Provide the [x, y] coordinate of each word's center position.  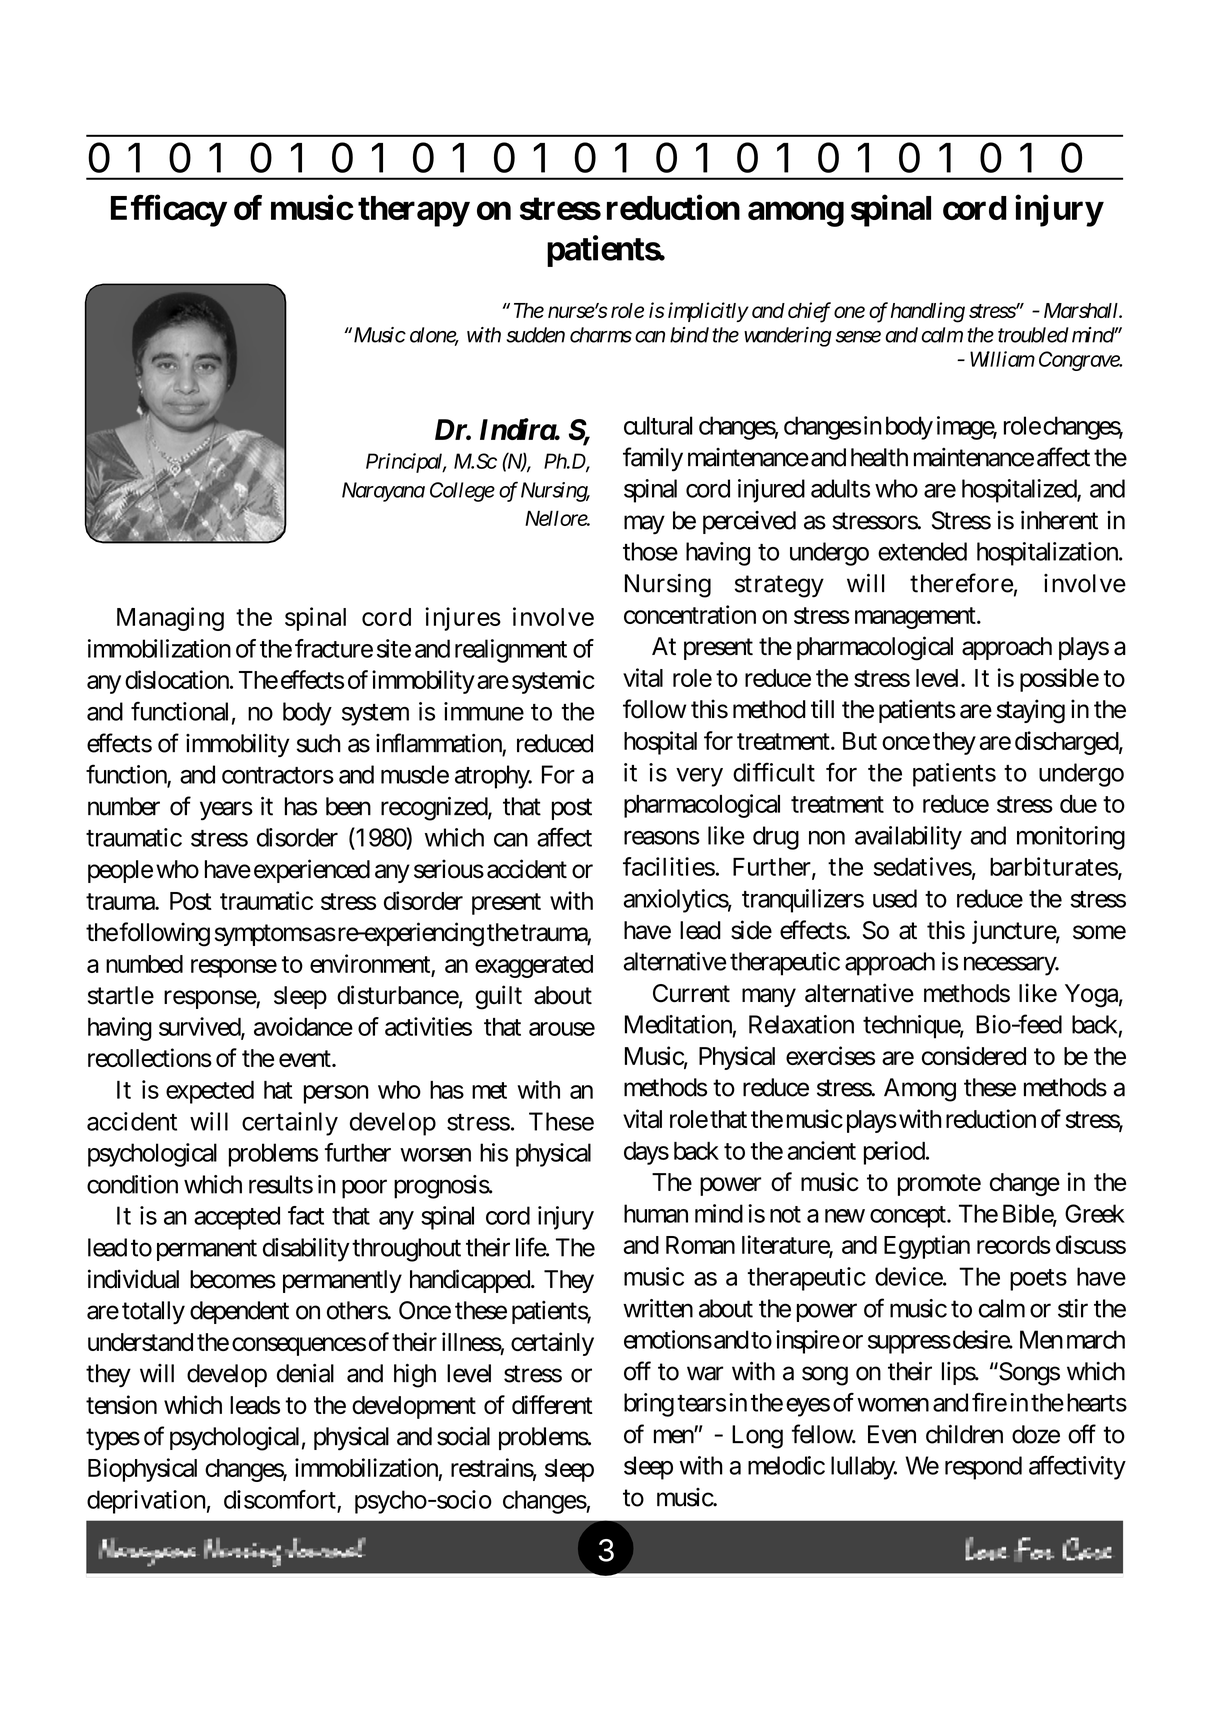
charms [601, 335]
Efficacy [168, 211]
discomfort [280, 1499]
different [552, 1404]
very [699, 777]
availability [908, 838]
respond [983, 1468]
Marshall [1082, 310]
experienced [312, 871]
